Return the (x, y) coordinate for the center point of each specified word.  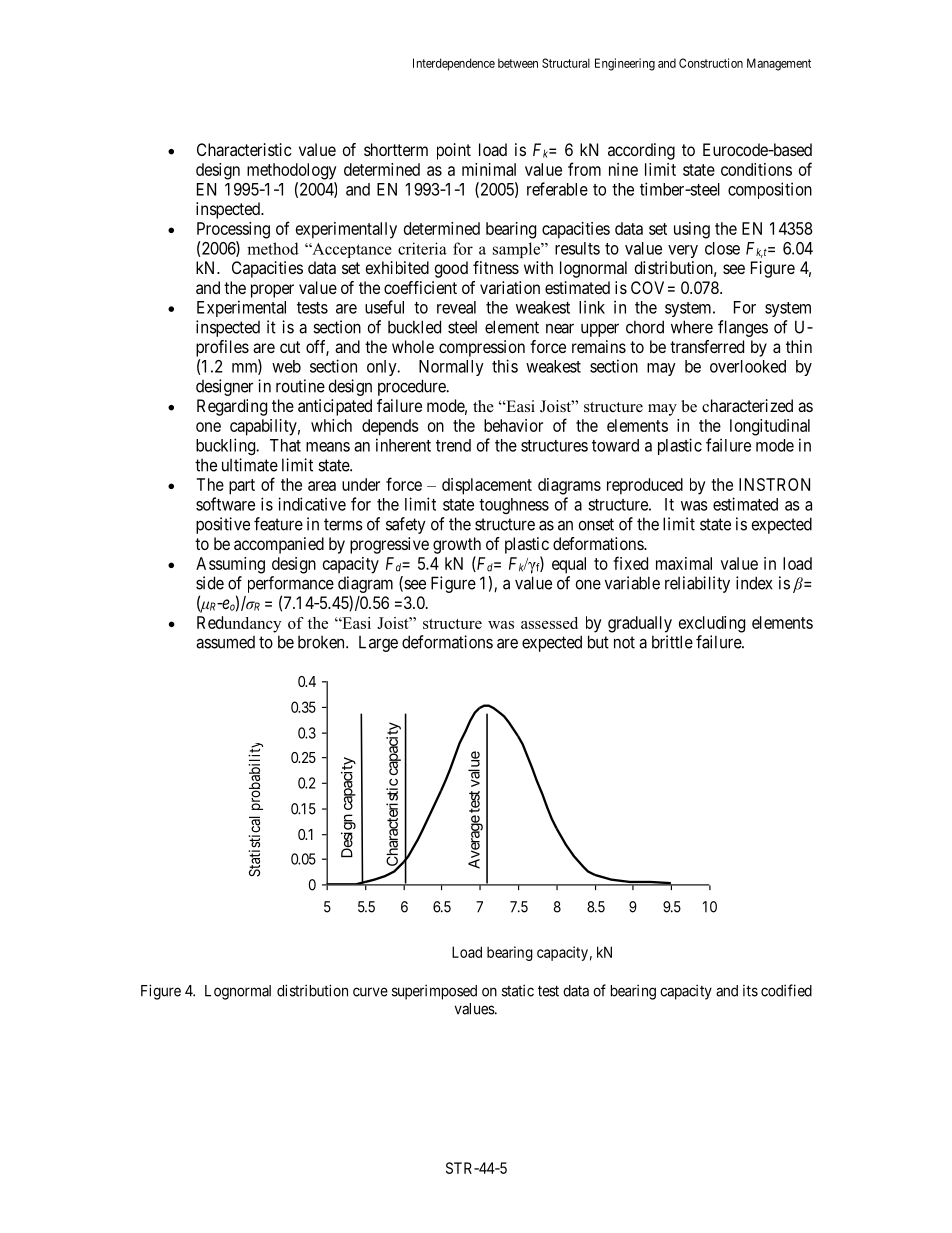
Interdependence (454, 64)
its (750, 991)
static (518, 990)
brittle (672, 642)
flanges (743, 328)
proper (272, 291)
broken (322, 642)
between (518, 63)
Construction (711, 63)
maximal (684, 563)
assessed (549, 623)
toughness (514, 506)
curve (370, 992)
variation (510, 287)
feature (278, 524)
